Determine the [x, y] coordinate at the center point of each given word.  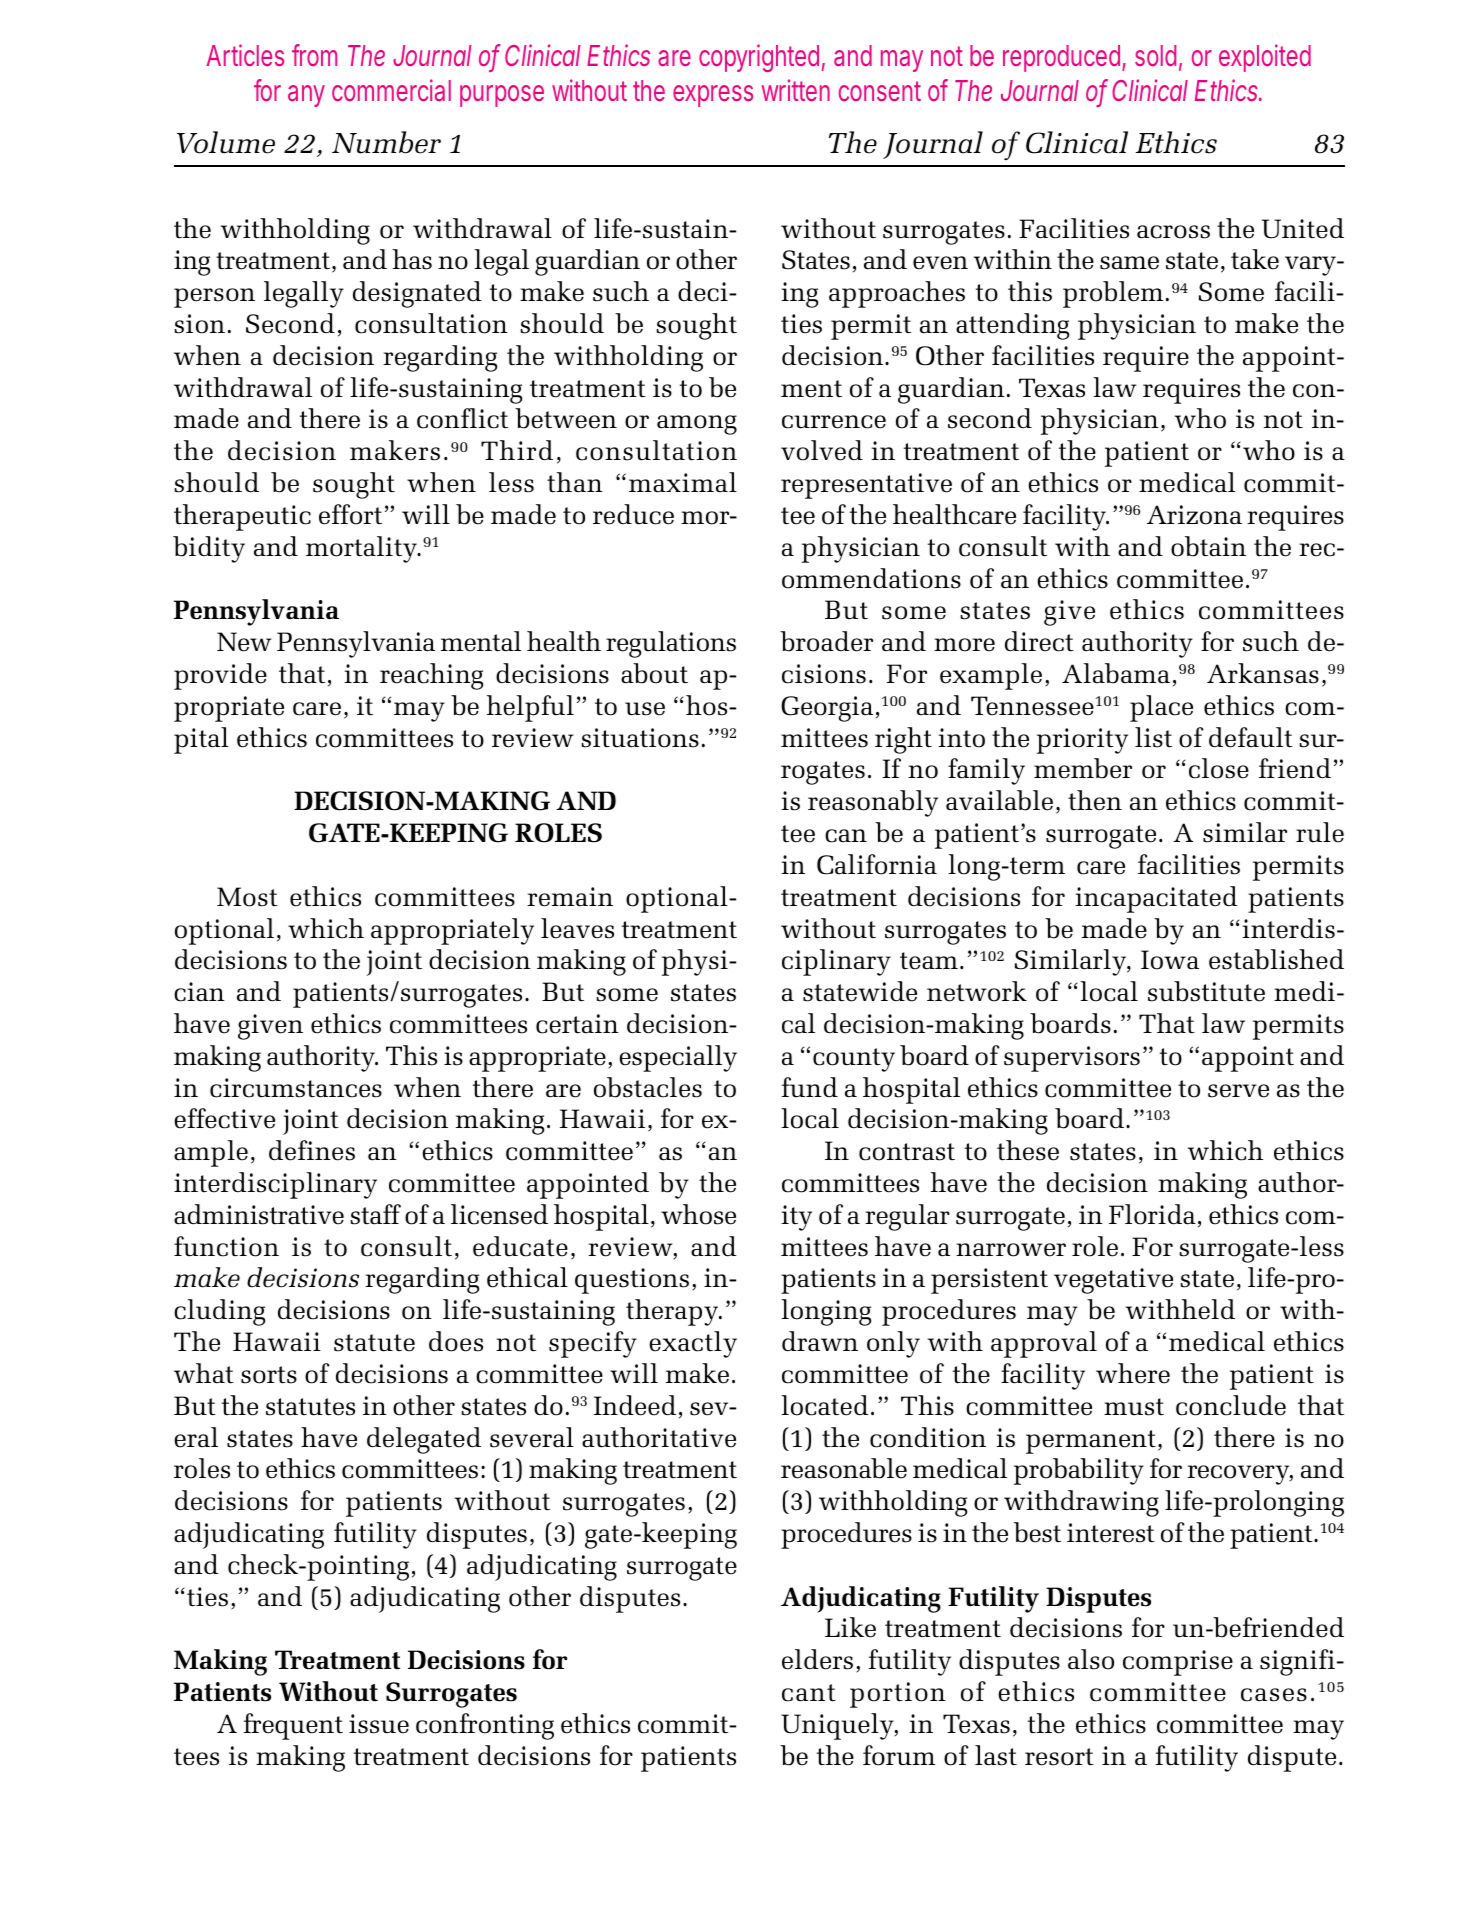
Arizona [1194, 515]
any [306, 96]
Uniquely [838, 1726]
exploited [1265, 58]
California [877, 864]
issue [379, 1724]
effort [350, 514]
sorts [269, 1375]
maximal [683, 482]
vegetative [1113, 1281]
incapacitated [1156, 899]
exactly [693, 1344]
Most [247, 897]
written [796, 90]
